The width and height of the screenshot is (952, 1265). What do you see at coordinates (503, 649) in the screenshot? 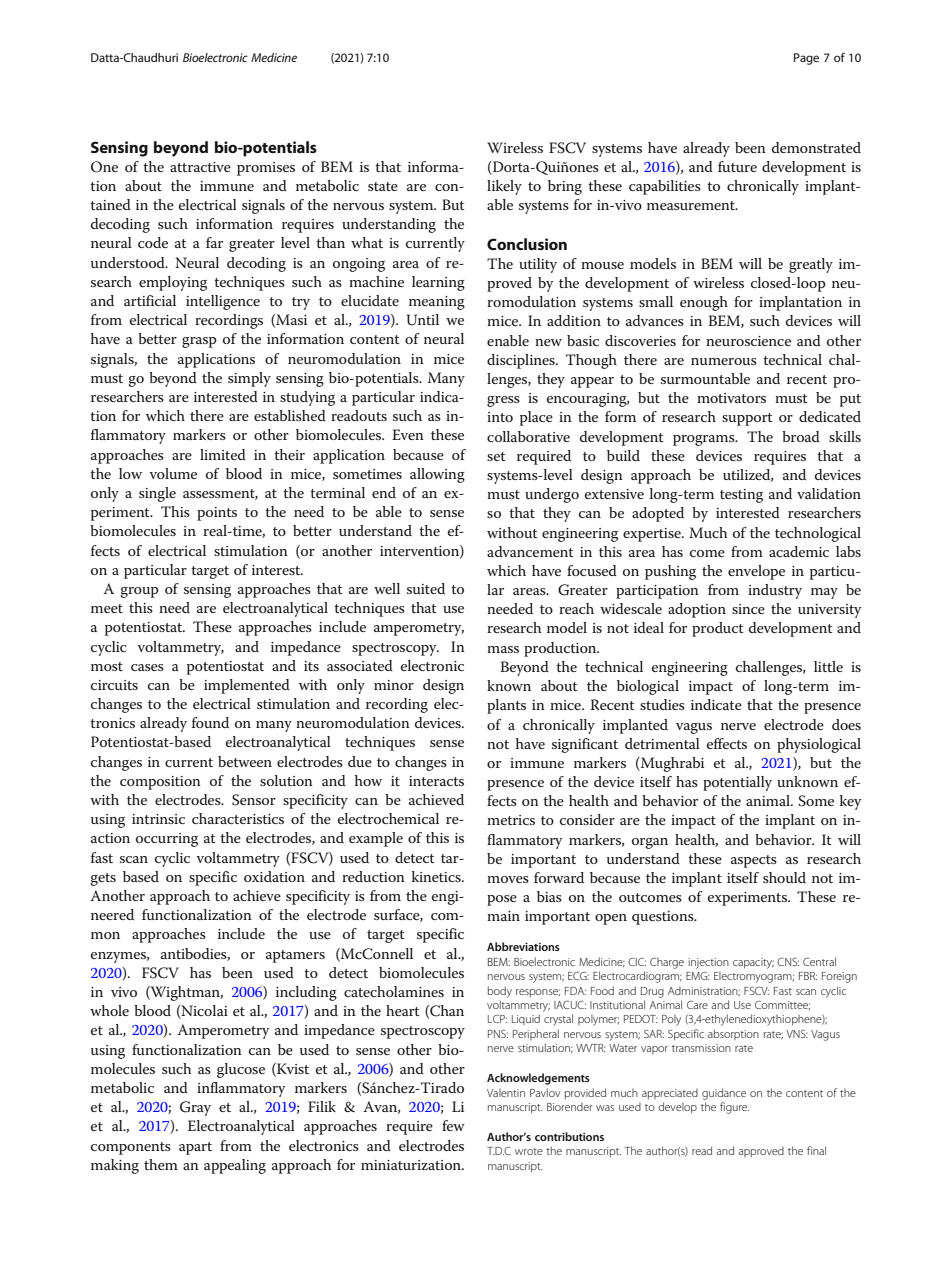
I see `mass` at bounding box center [503, 649].
